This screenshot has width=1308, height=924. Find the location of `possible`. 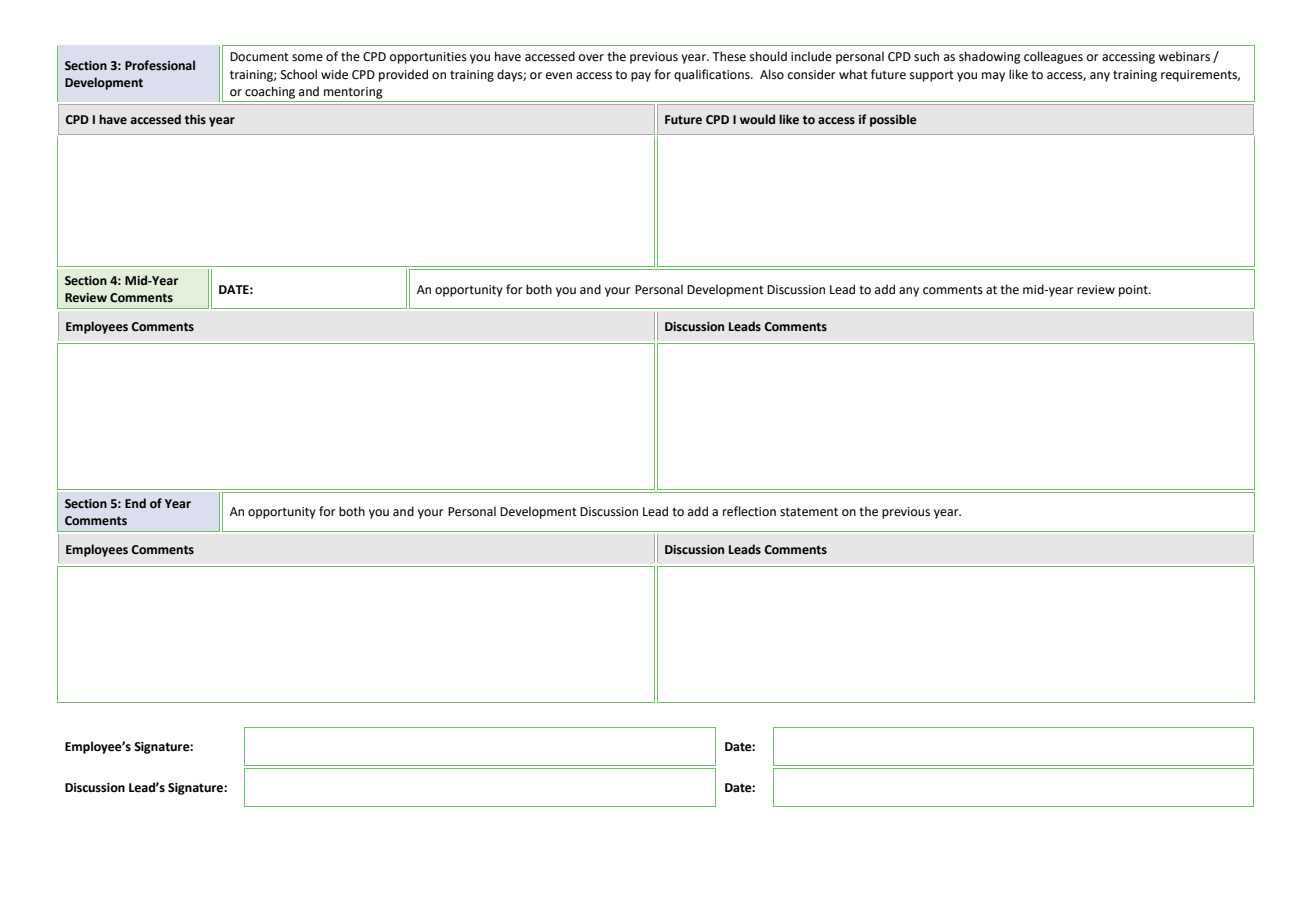

possible is located at coordinates (893, 120).
